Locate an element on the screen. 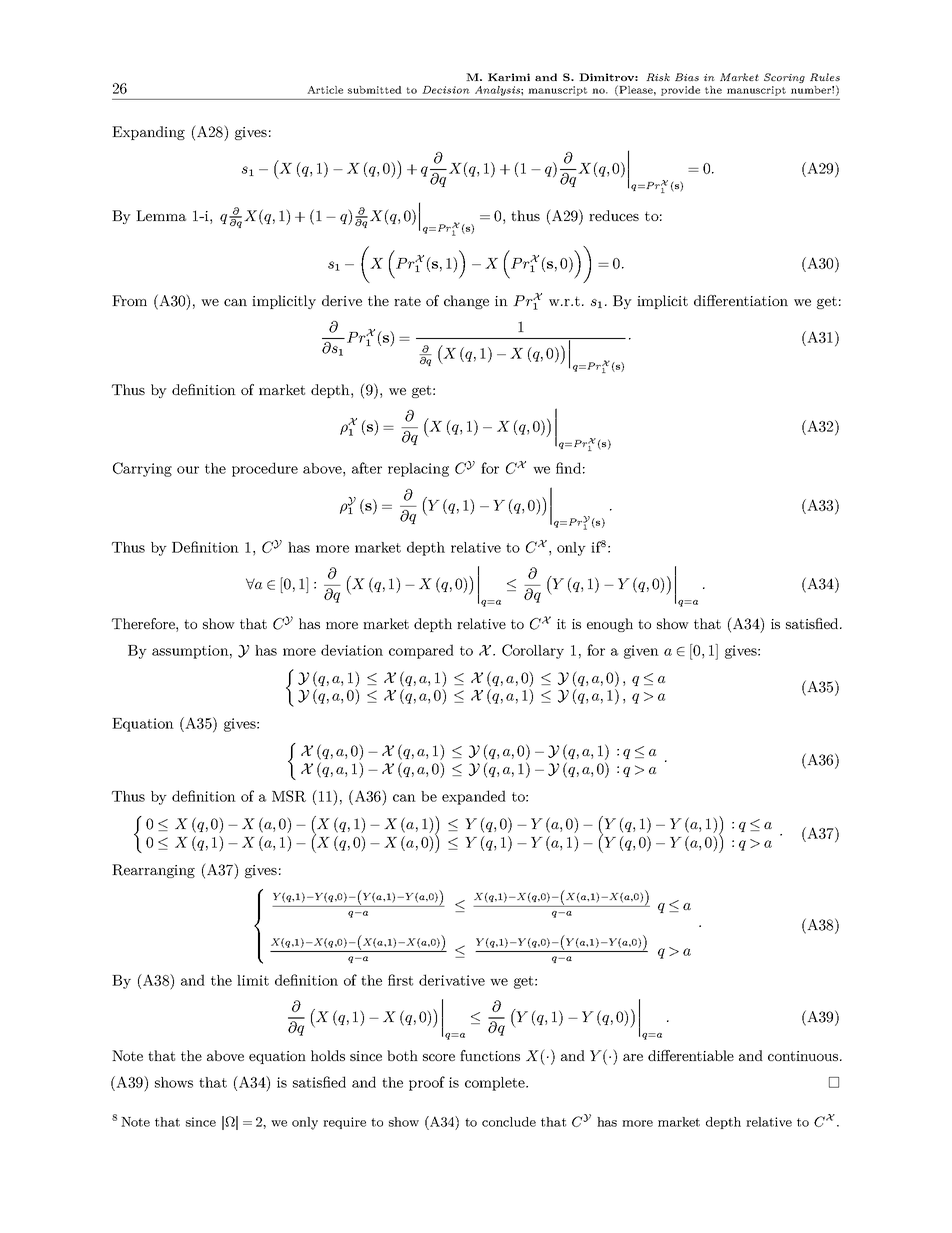  deviation is located at coordinates (352, 650).
